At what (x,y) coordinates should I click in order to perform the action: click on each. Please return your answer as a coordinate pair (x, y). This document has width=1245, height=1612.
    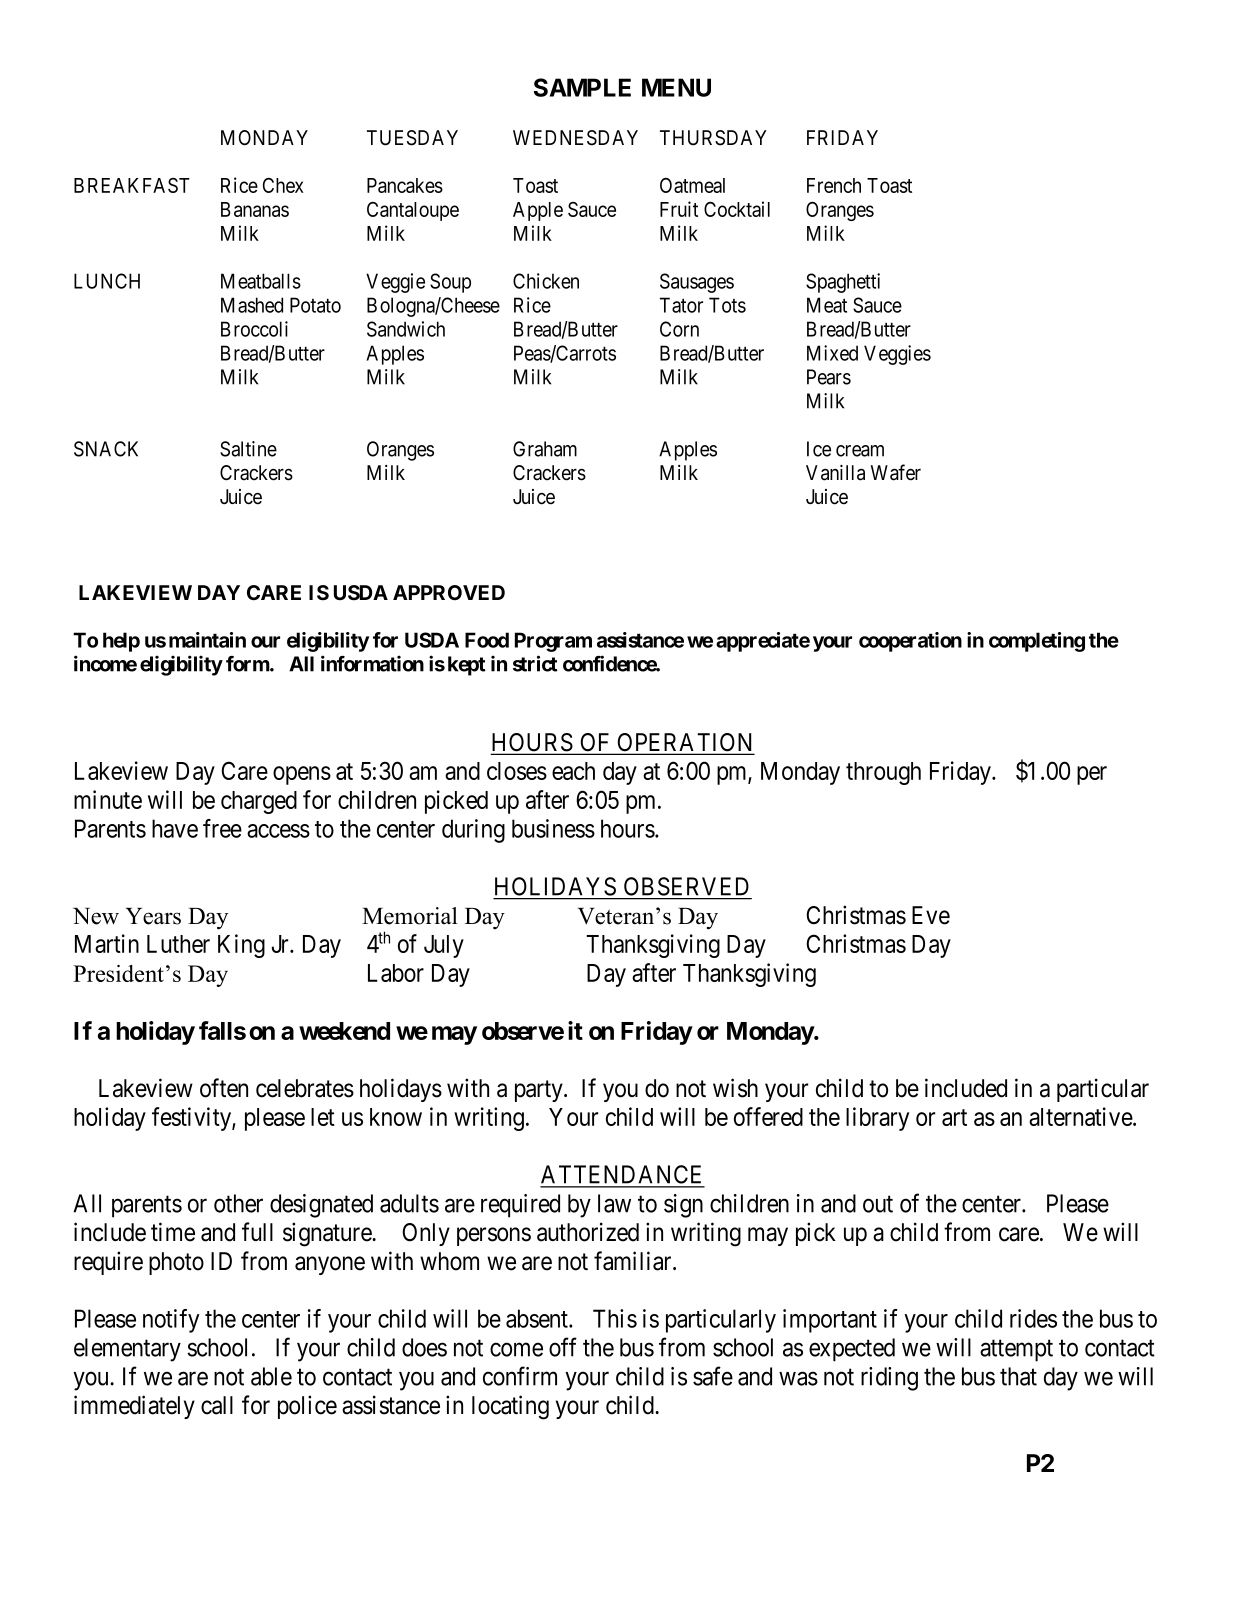
    Looking at the image, I should click on (573, 771).
